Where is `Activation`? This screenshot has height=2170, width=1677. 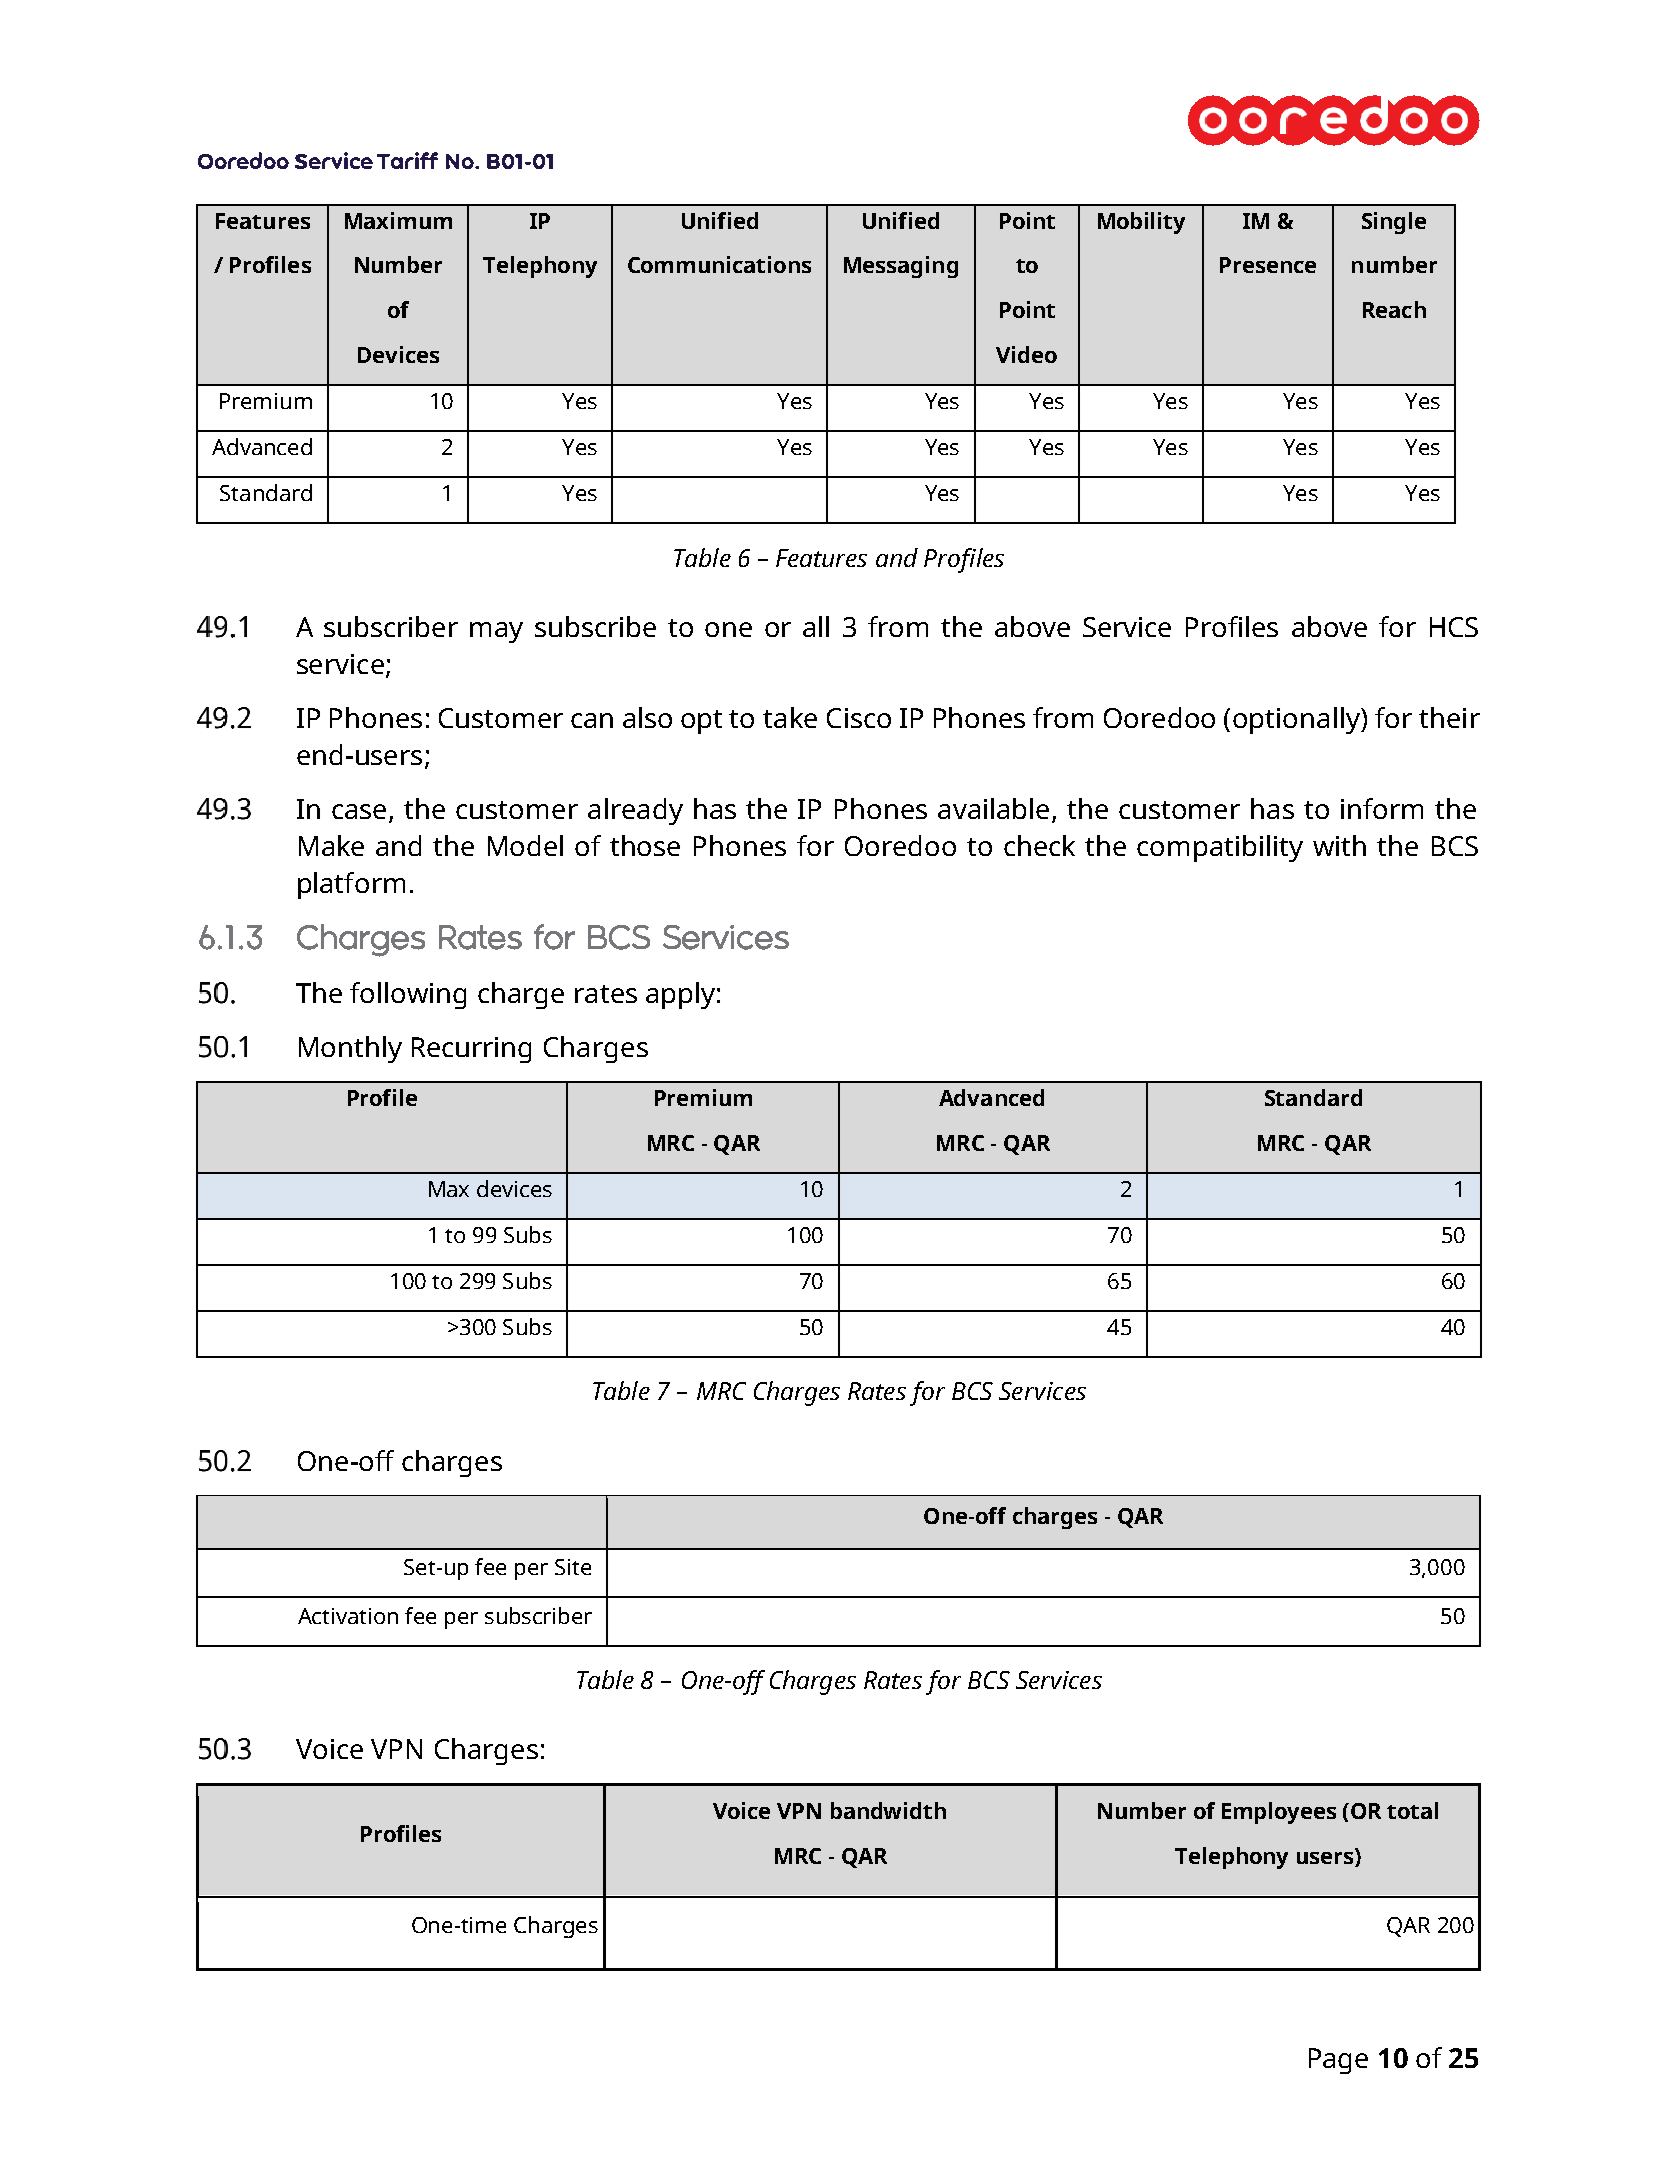
Activation is located at coordinates (348, 1616).
